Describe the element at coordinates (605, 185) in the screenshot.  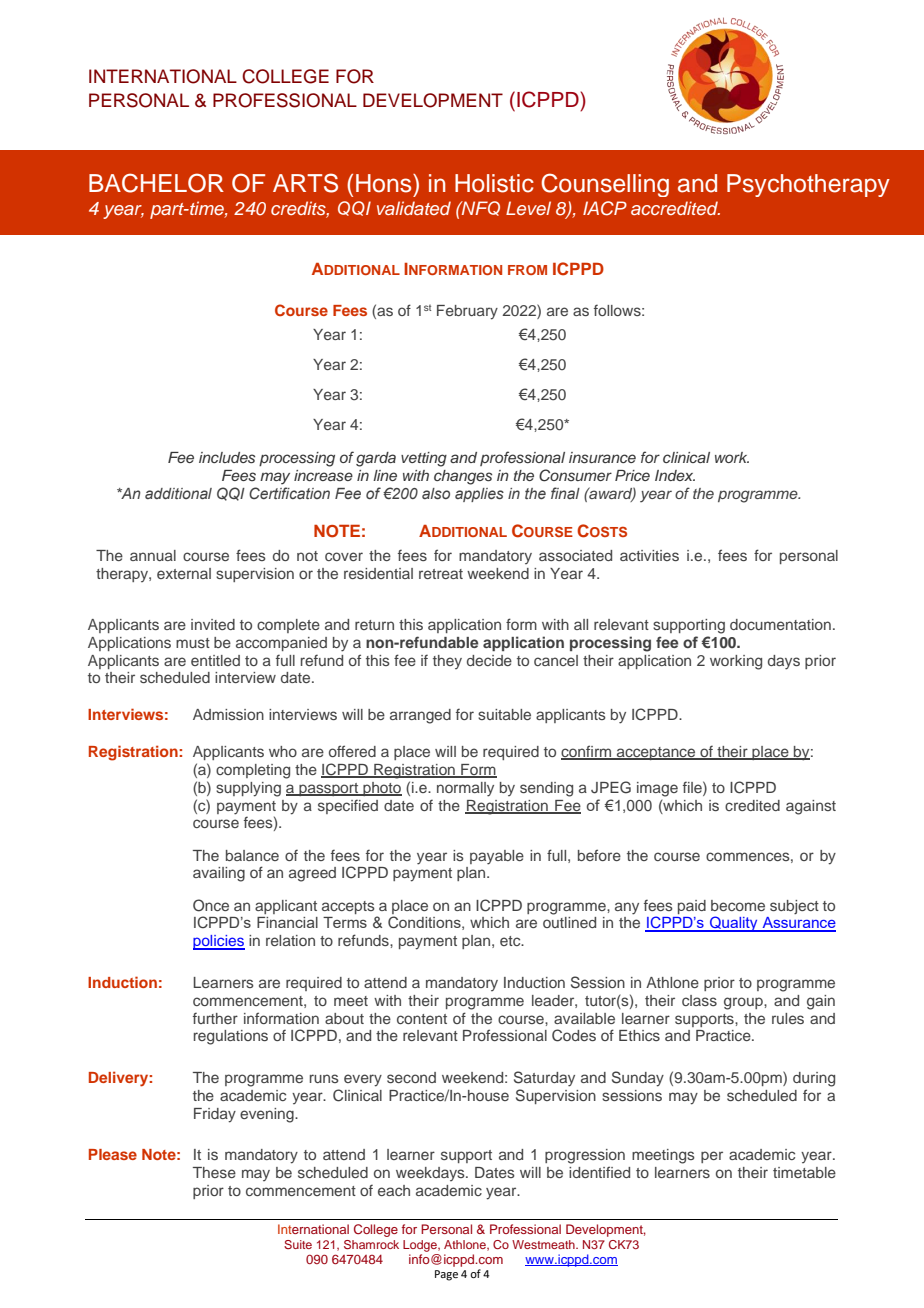
I see `Counselling` at that location.
